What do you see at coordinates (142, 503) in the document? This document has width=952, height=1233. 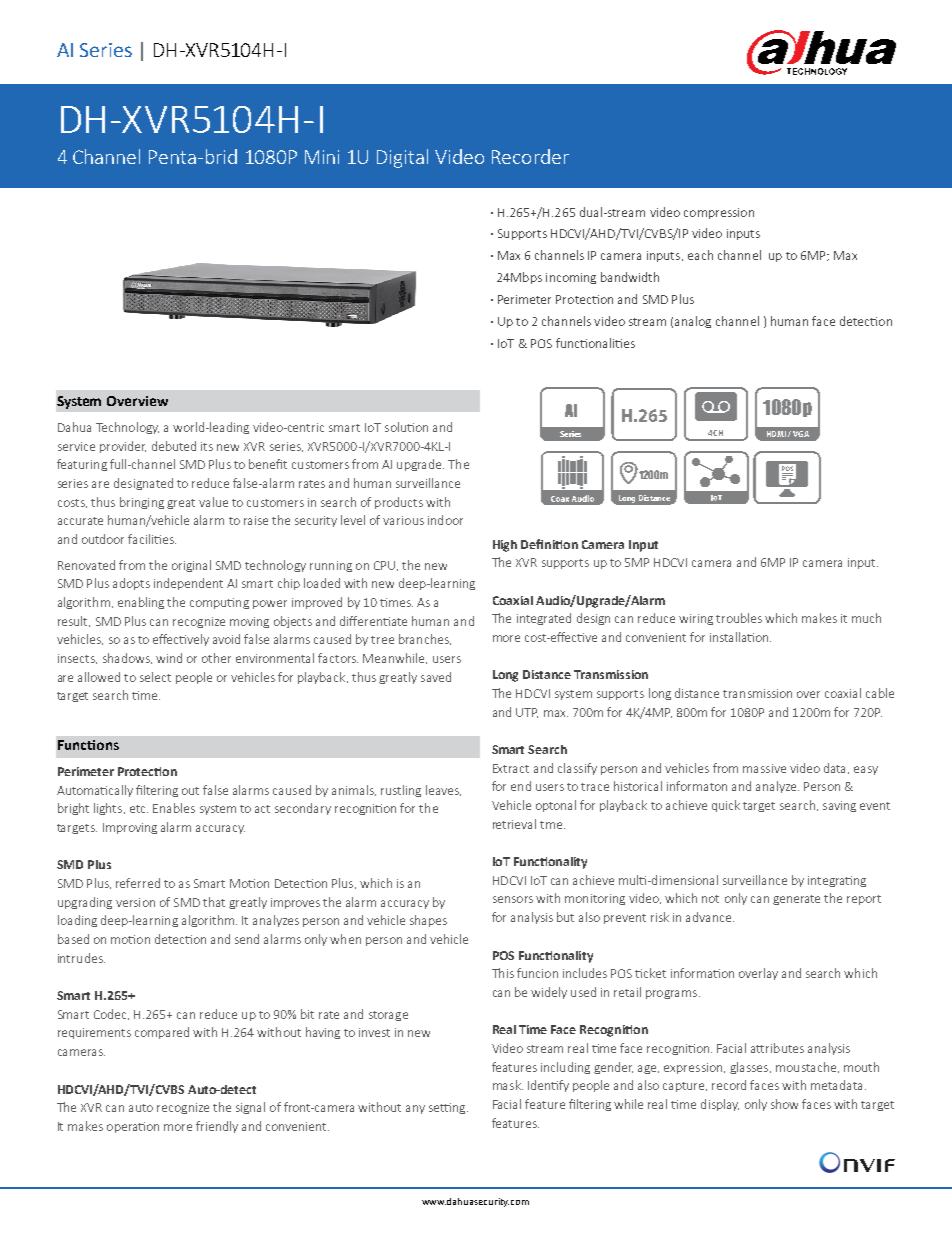 I see `bringing` at bounding box center [142, 503].
